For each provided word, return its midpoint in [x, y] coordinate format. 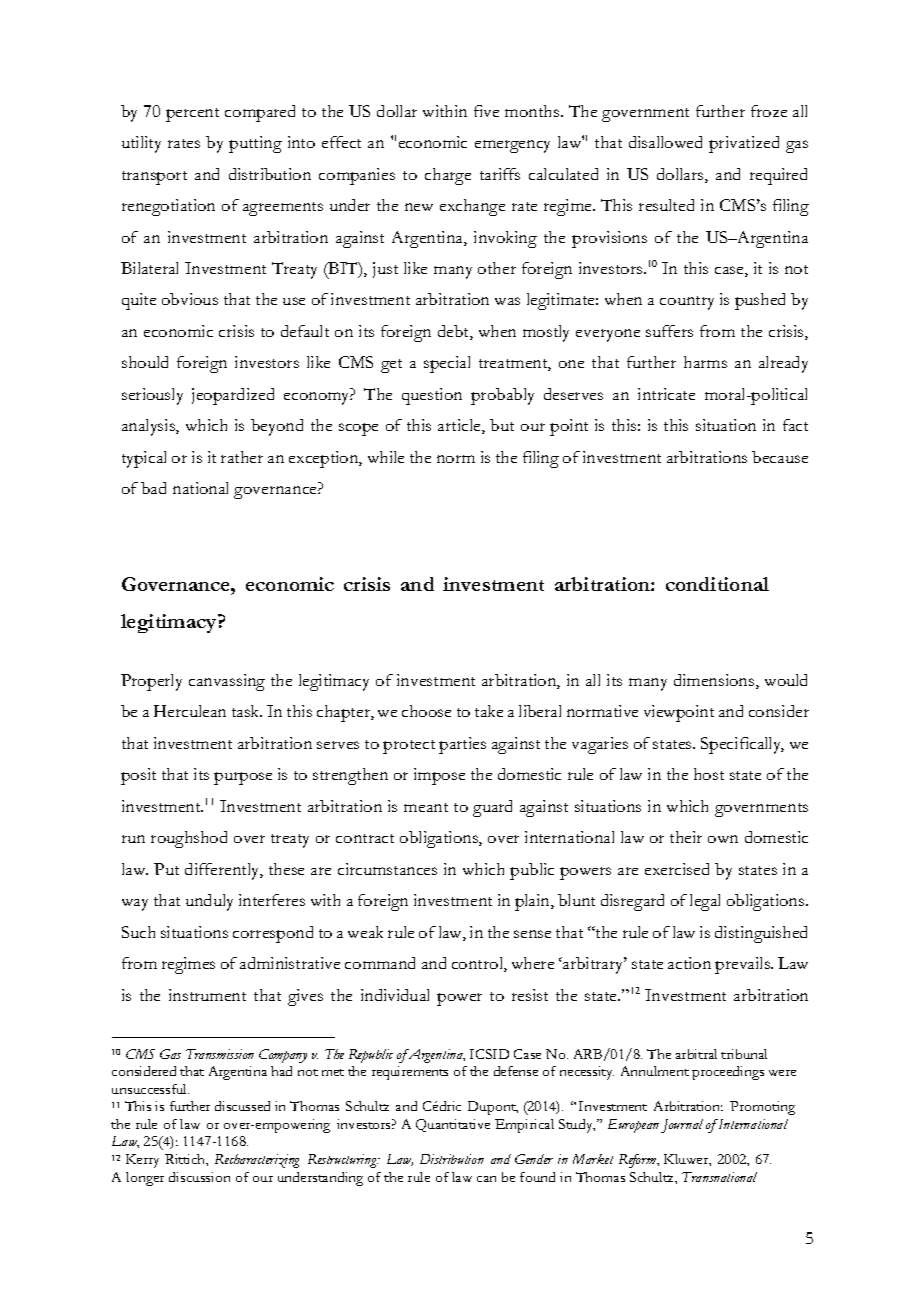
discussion [199, 1177]
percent [192, 115]
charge [448, 176]
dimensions [715, 681]
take [489, 711]
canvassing [227, 682]
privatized [744, 144]
